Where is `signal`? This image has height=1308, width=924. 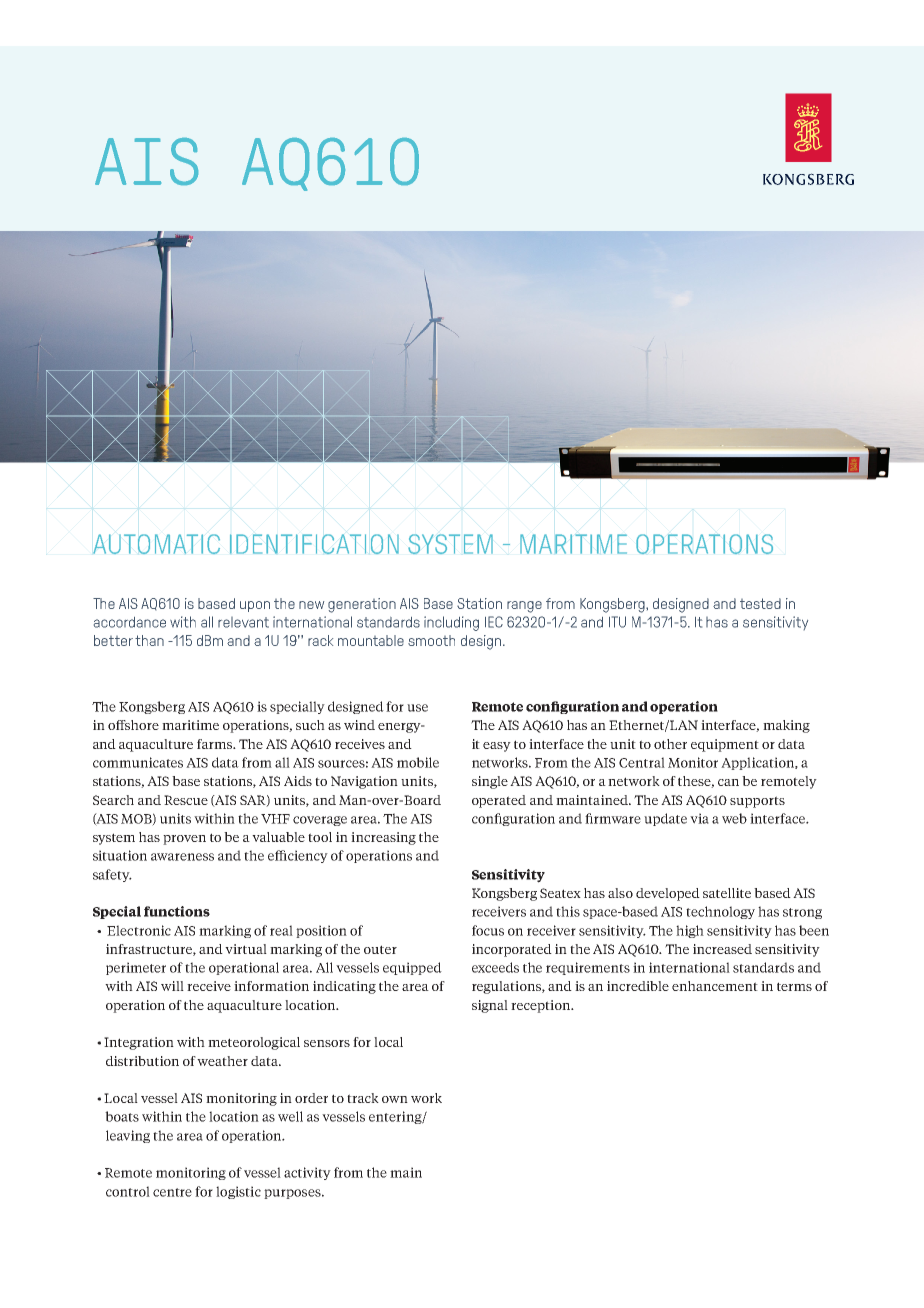
signal is located at coordinates (490, 1006).
